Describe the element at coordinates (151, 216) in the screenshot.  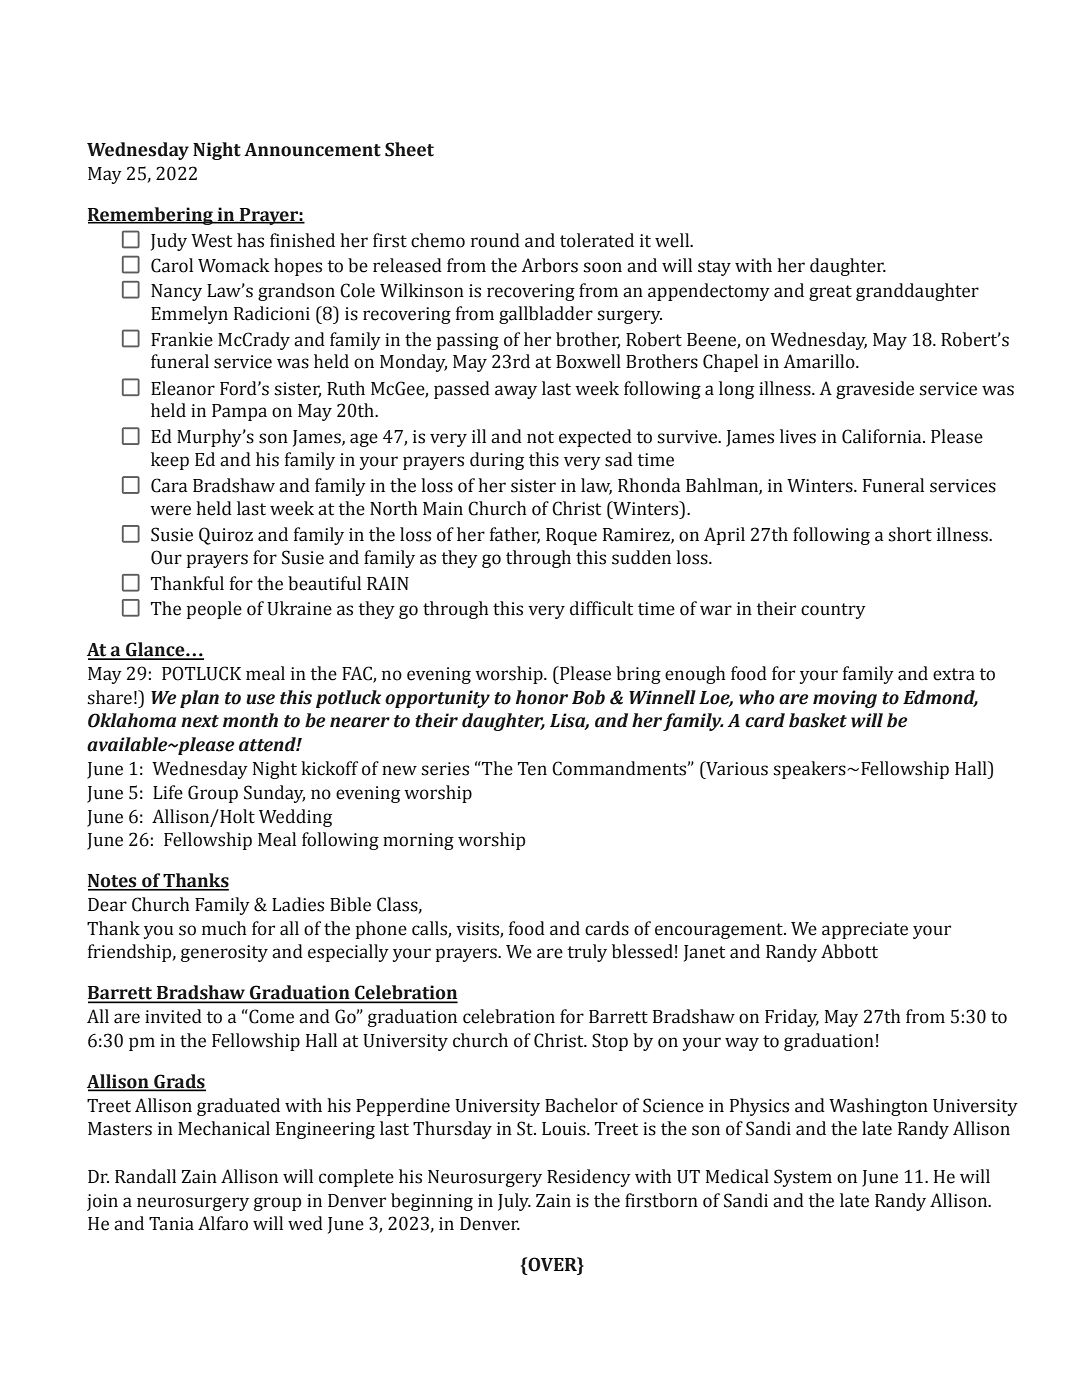
I see `Remembering` at that location.
